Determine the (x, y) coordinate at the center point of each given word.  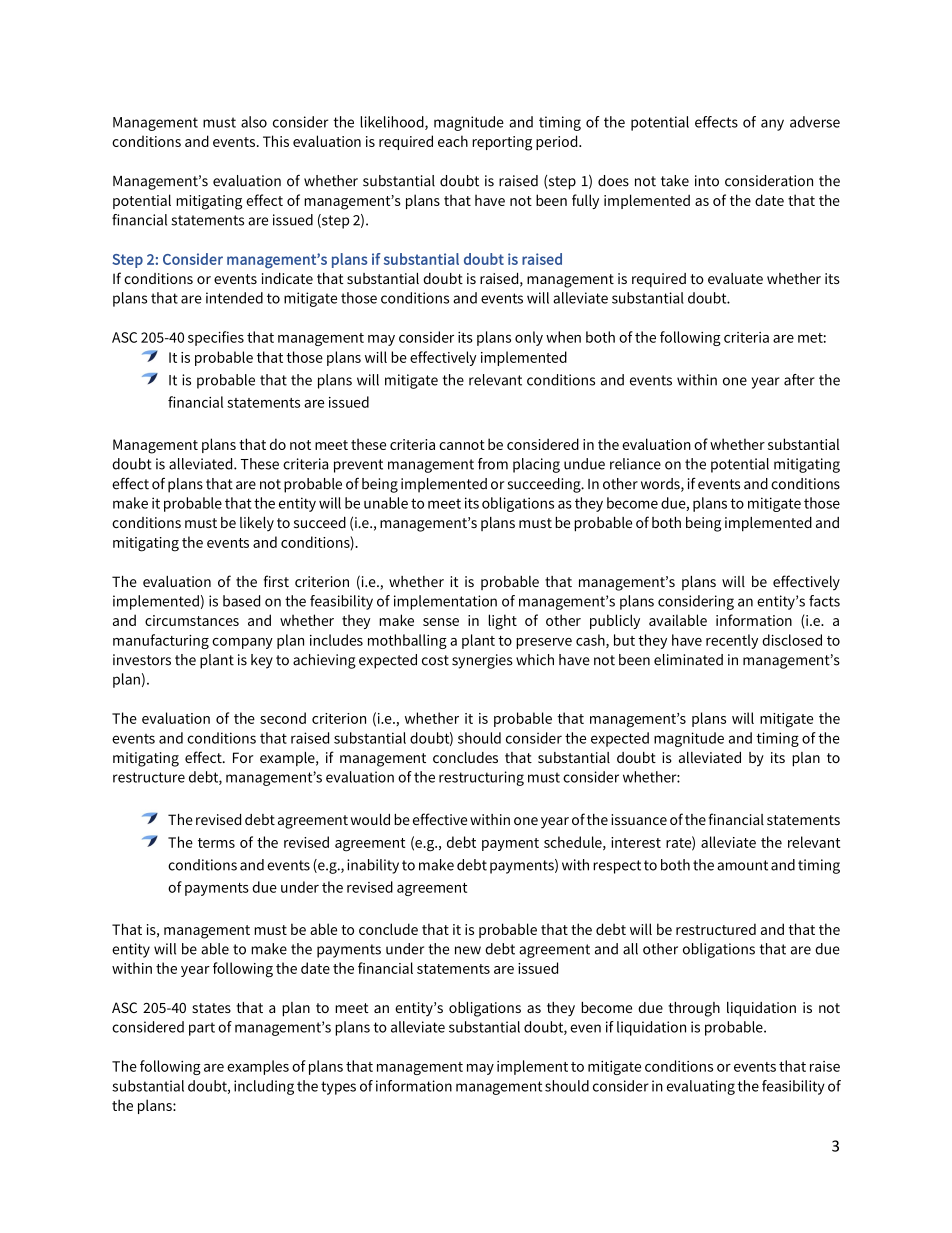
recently (732, 641)
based (241, 601)
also (254, 122)
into (707, 181)
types (338, 1088)
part (202, 1029)
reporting (502, 143)
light (502, 622)
